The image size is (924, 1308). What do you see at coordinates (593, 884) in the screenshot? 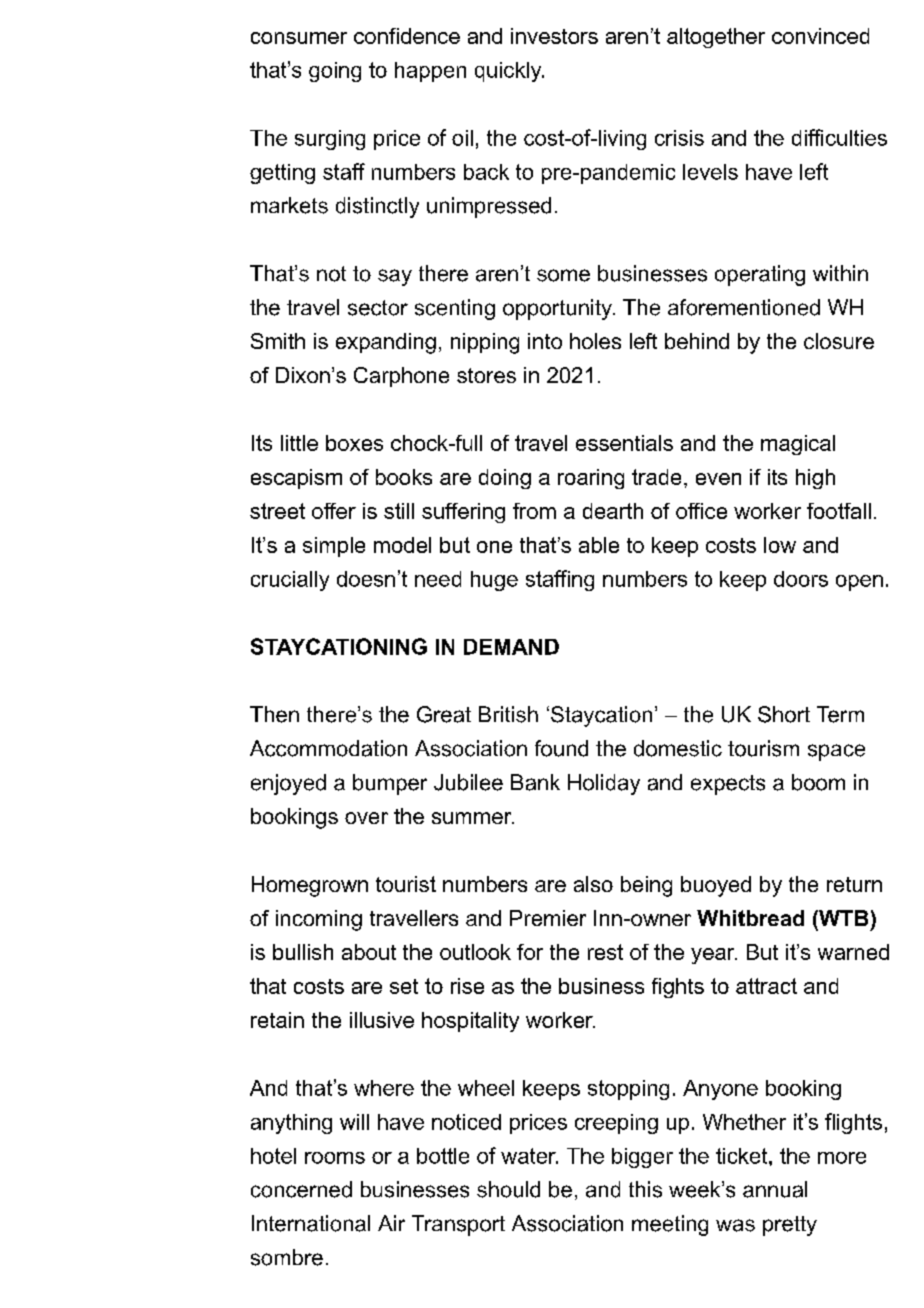
I see `also` at bounding box center [593, 884].
